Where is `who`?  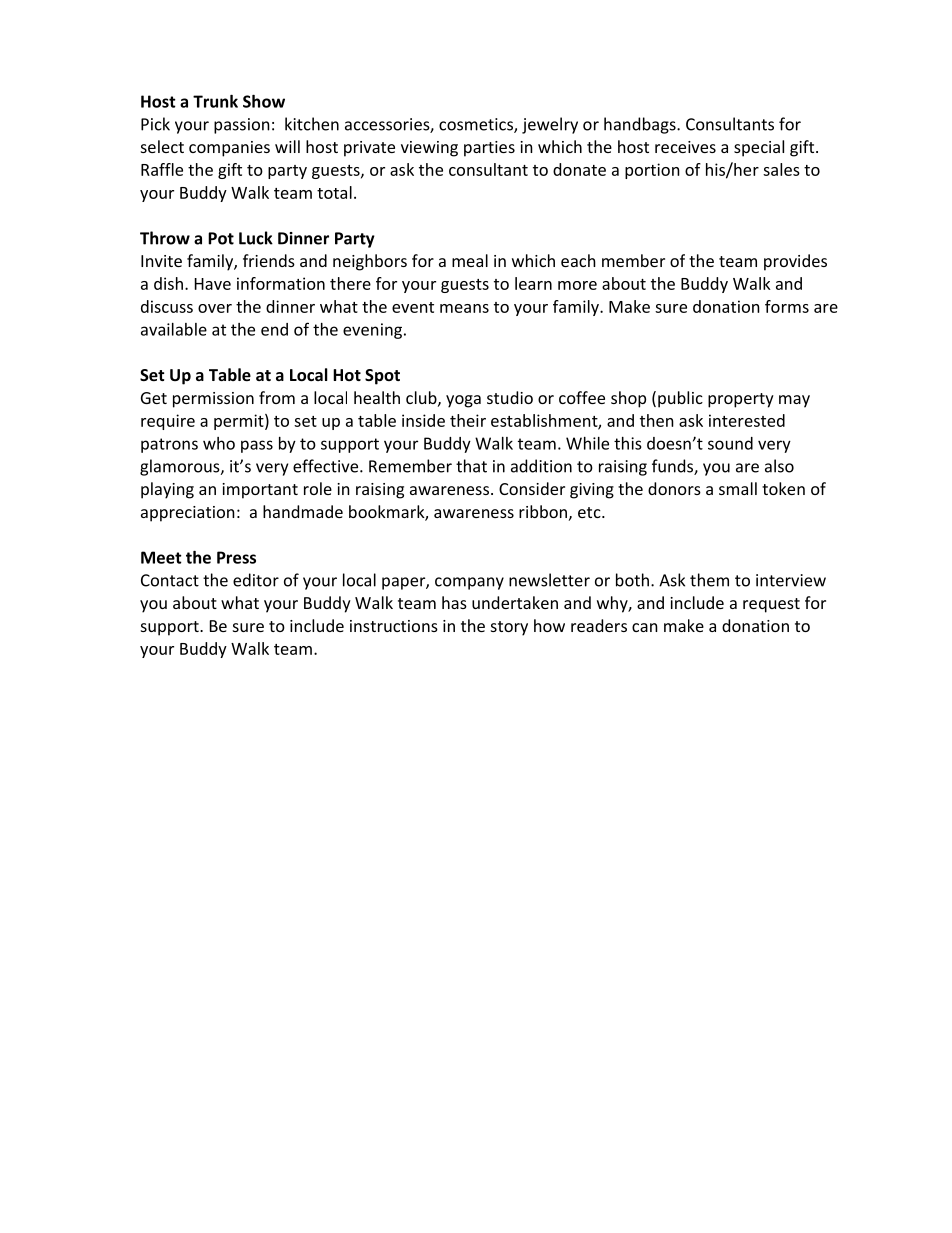
who is located at coordinates (219, 443).
